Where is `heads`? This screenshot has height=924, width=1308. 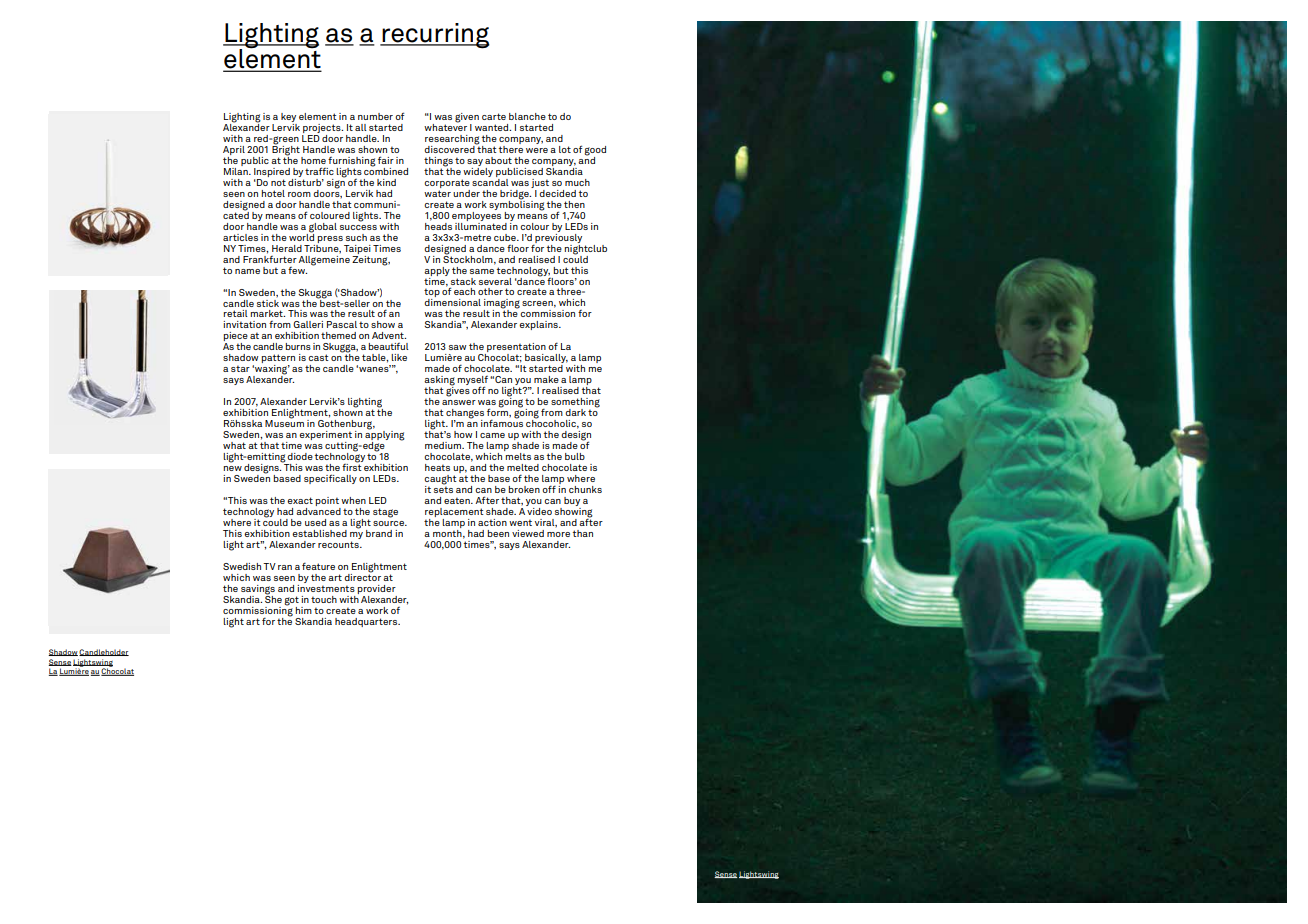 heads is located at coordinates (438, 225).
